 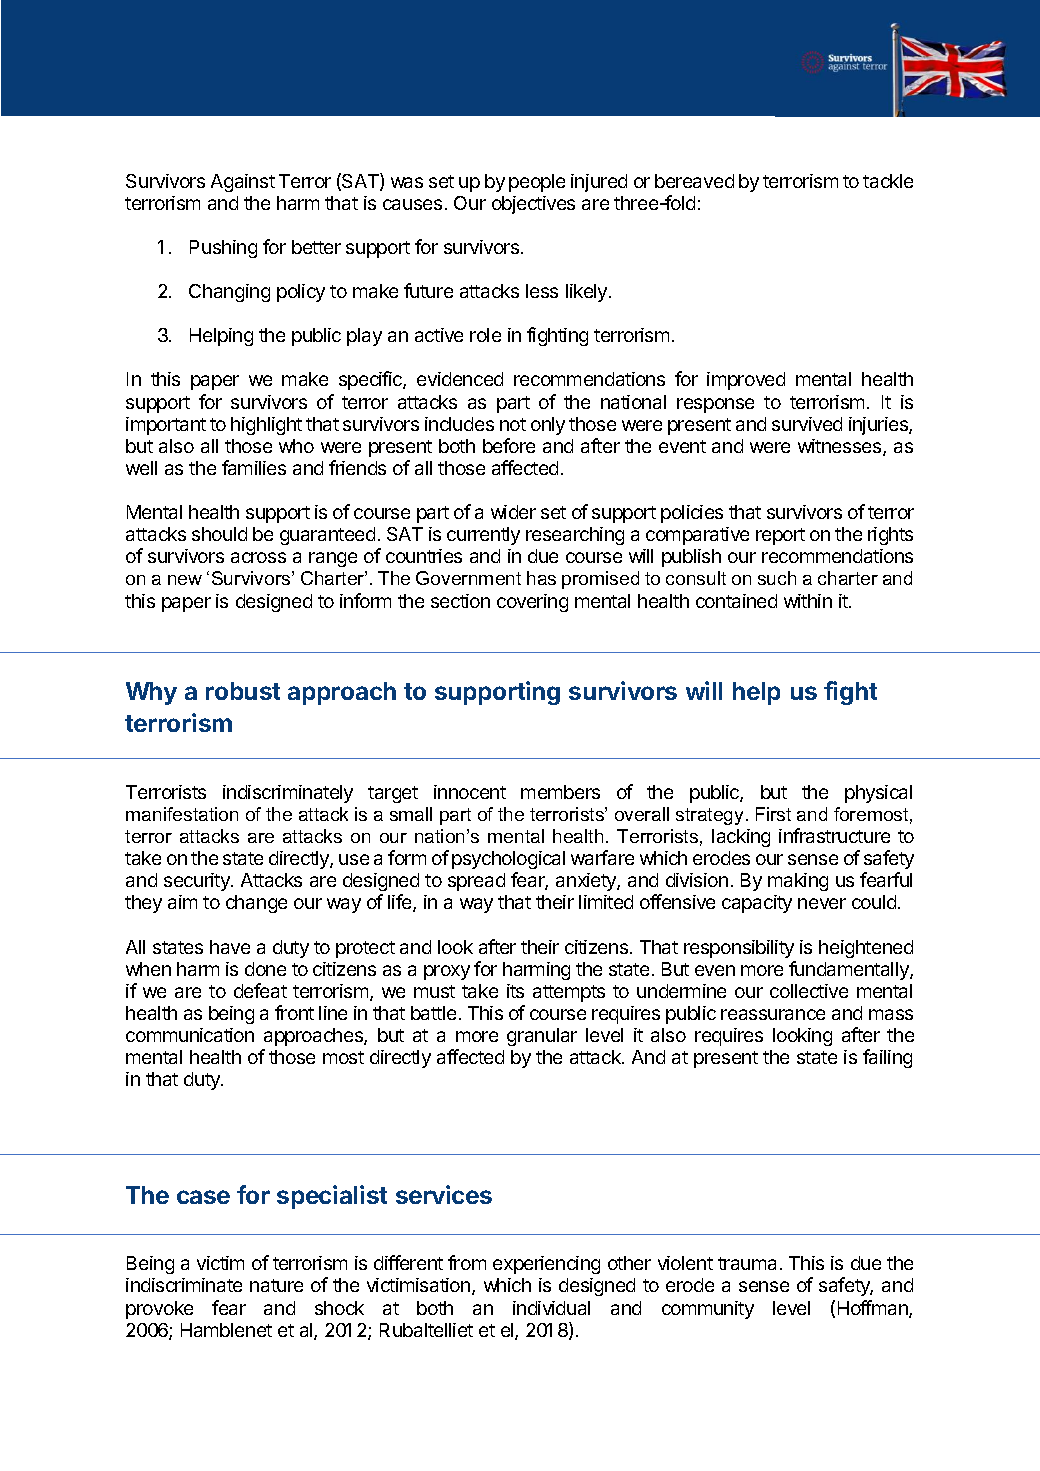 What do you see at coordinates (533, 205) in the image?
I see `objectives` at bounding box center [533, 205].
